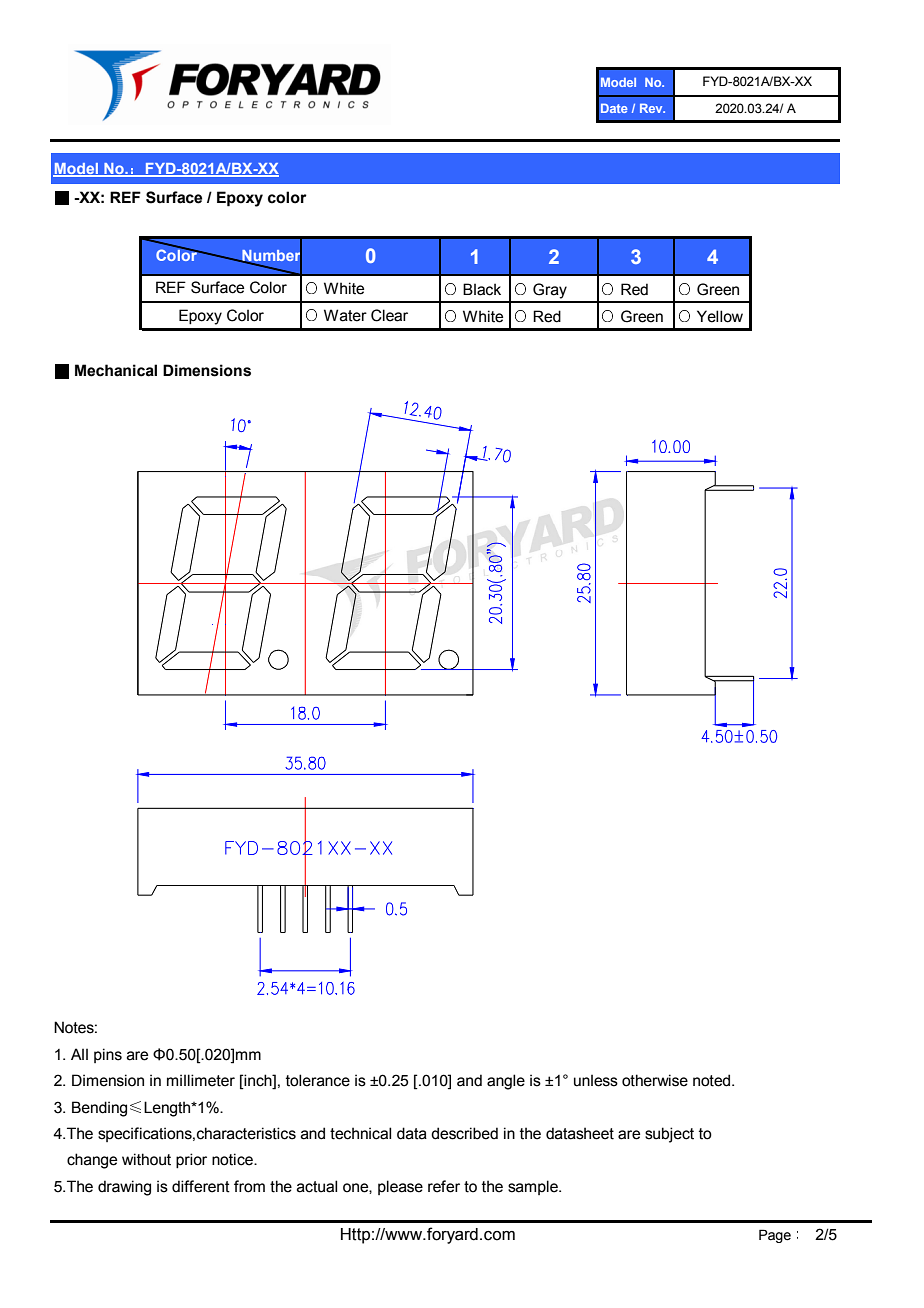 The height and width of the screenshot is (1308, 924). Describe the element at coordinates (389, 315) in the screenshot. I see `Clear` at that location.
